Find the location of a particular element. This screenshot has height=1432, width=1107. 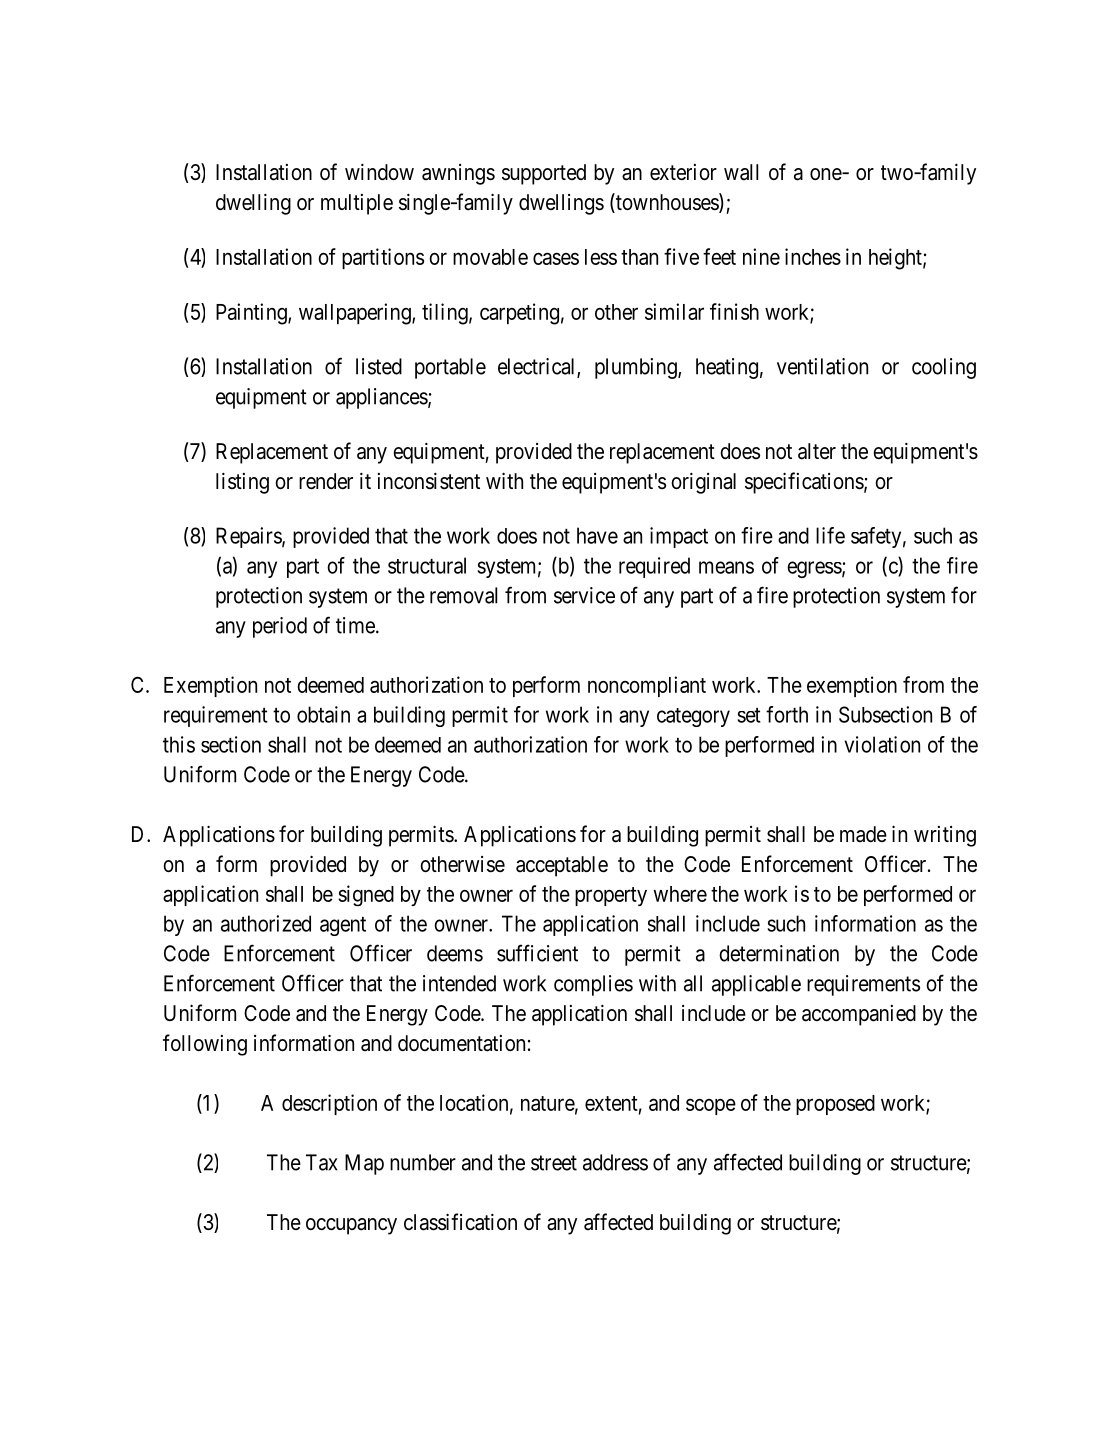

supported is located at coordinates (544, 174).
